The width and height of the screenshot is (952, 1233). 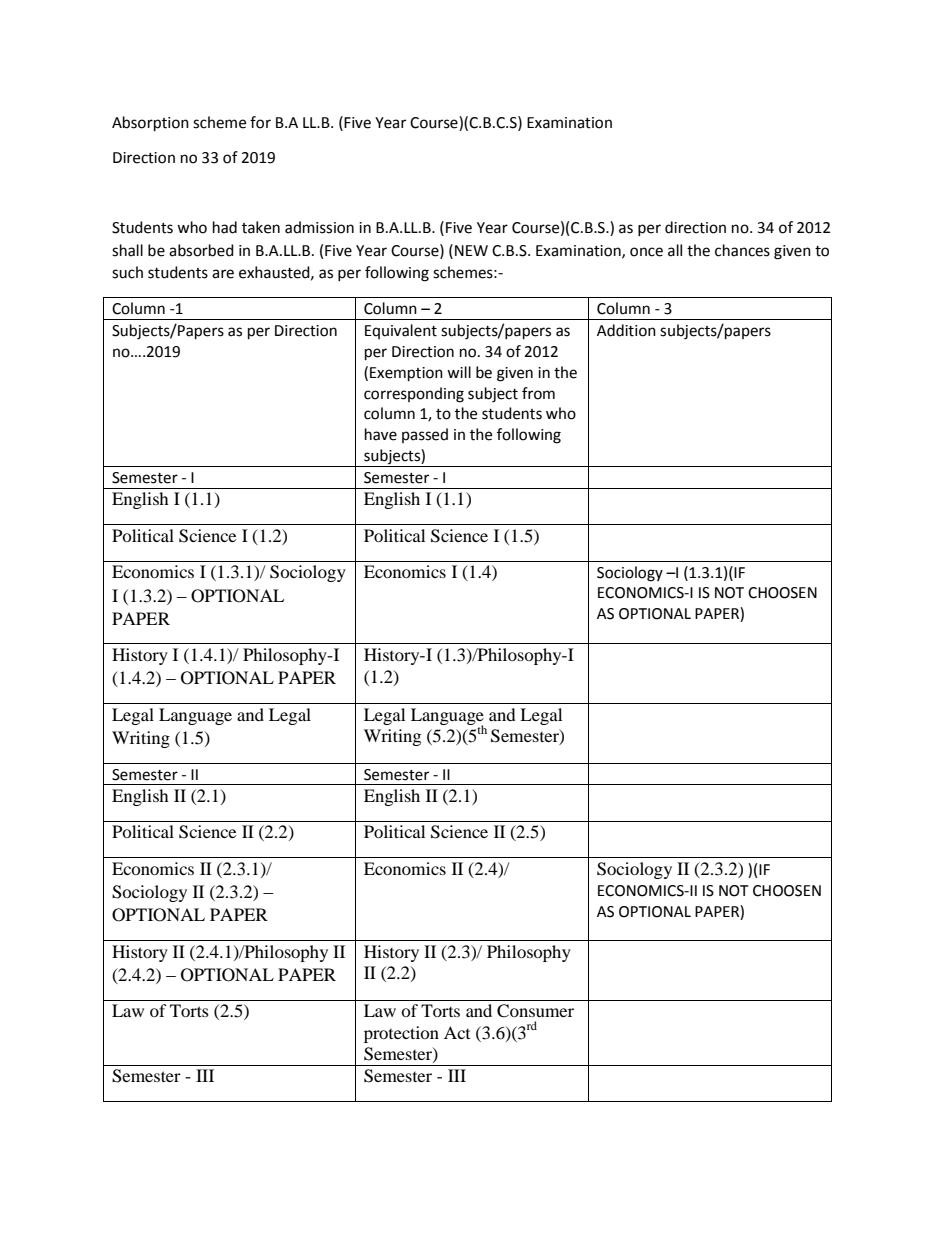 I want to click on NEW, so click(x=471, y=250).
